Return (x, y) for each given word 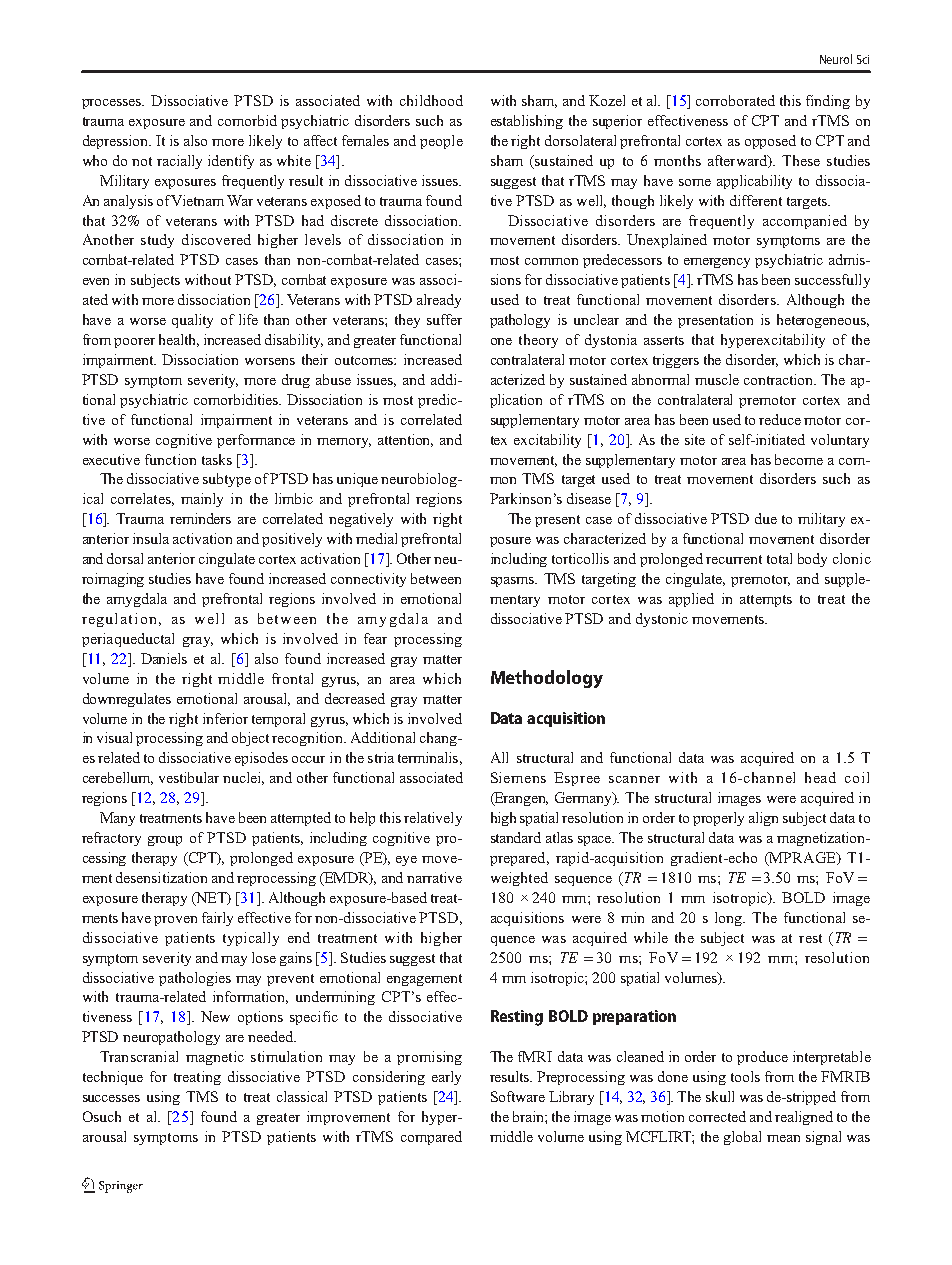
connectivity (368, 580)
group (165, 841)
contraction (780, 379)
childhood (431, 100)
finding (828, 102)
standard (516, 837)
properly (718, 819)
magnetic (215, 1058)
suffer (444, 319)
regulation (121, 620)
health (179, 340)
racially (179, 162)
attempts (766, 601)
